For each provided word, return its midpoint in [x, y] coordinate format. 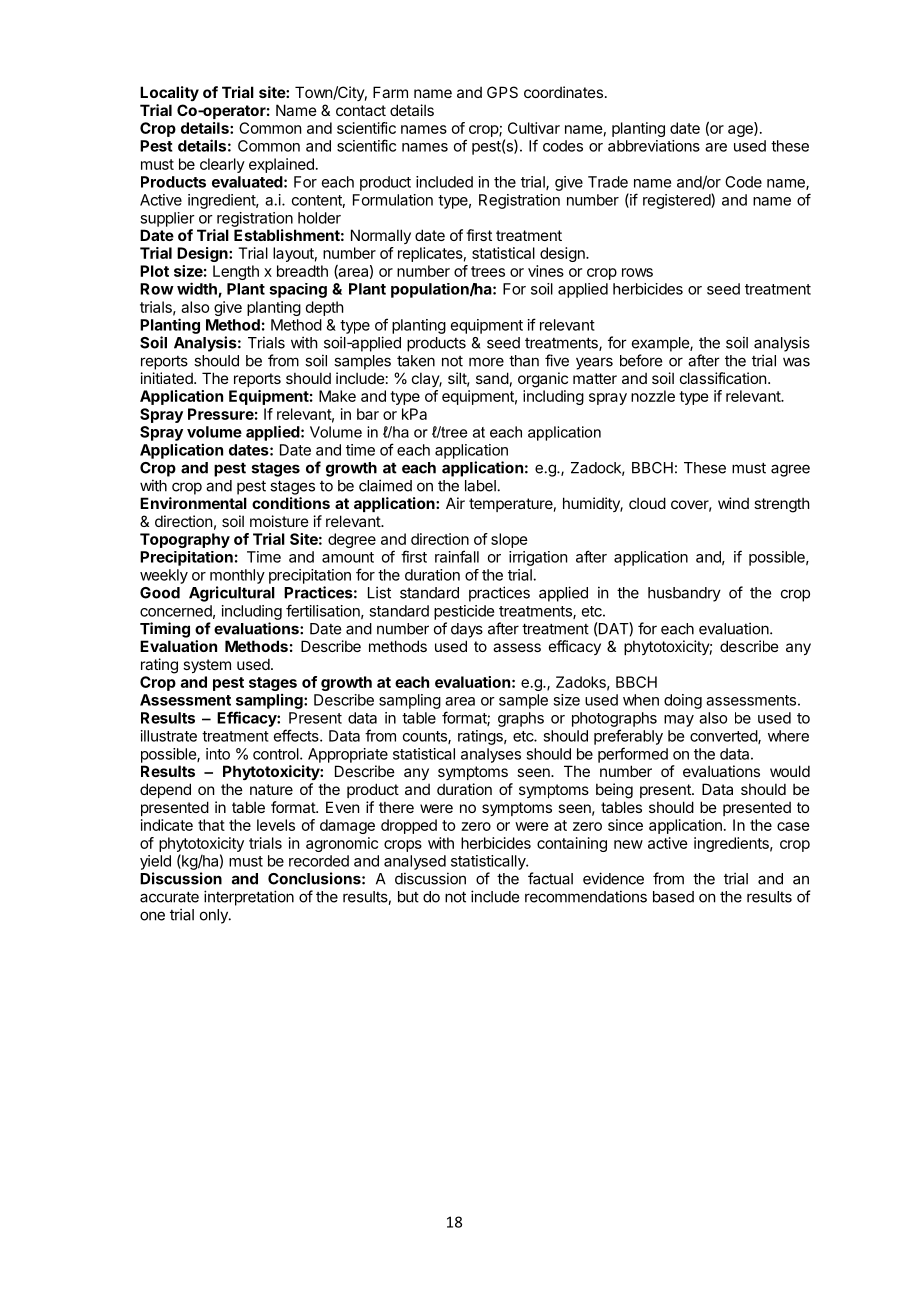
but [408, 897]
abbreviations [654, 146]
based [673, 897]
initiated [168, 378]
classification [723, 378]
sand [492, 378]
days [467, 630]
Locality [169, 93]
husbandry [684, 594]
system [207, 666]
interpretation [249, 898]
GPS [502, 92]
